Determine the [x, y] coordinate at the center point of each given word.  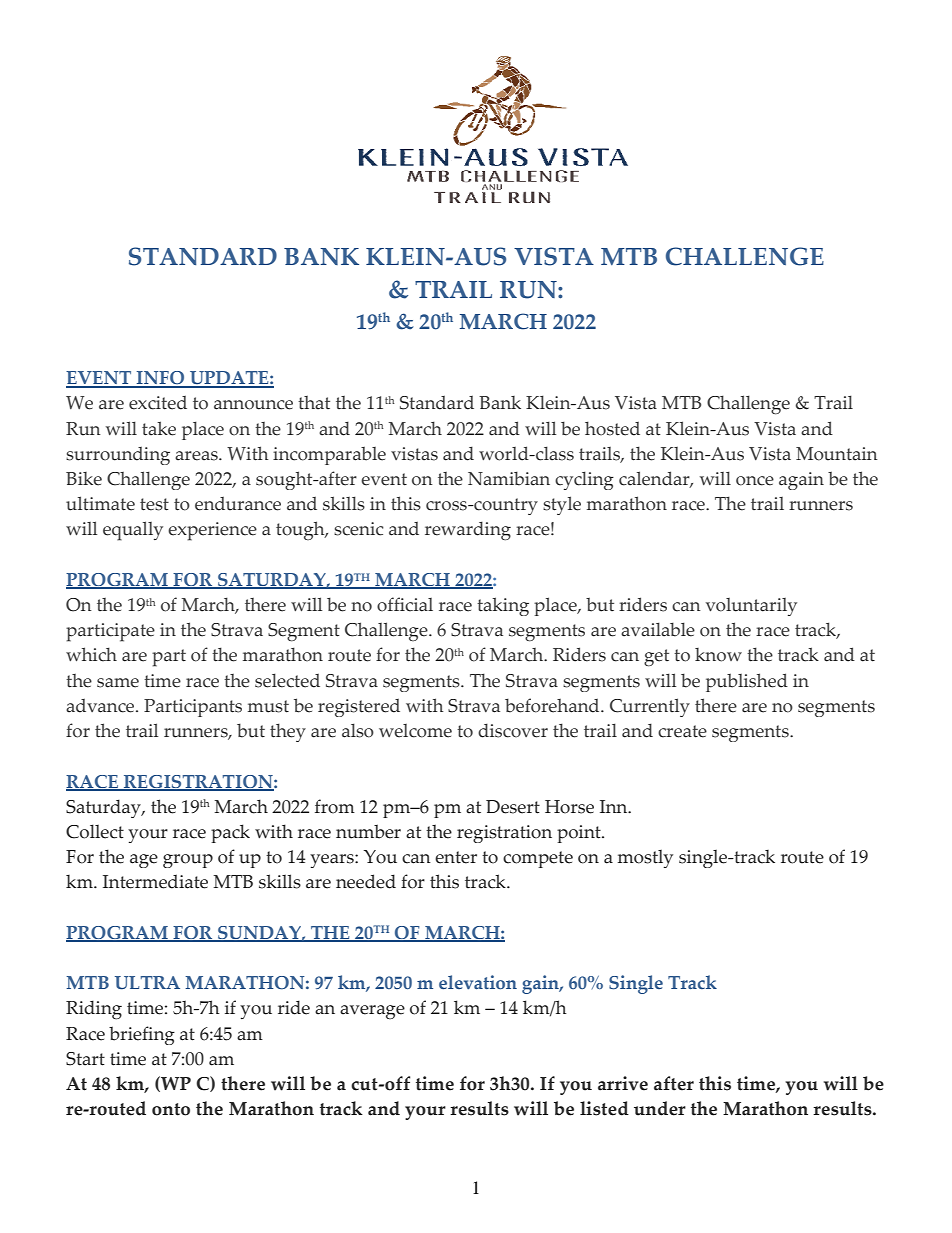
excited [158, 403]
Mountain [836, 454]
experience [212, 531]
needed [366, 881]
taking [503, 606]
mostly [645, 859]
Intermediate [155, 881]
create [682, 731]
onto [171, 1109]
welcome [415, 731]
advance [101, 706]
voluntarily [751, 607]
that [314, 403]
